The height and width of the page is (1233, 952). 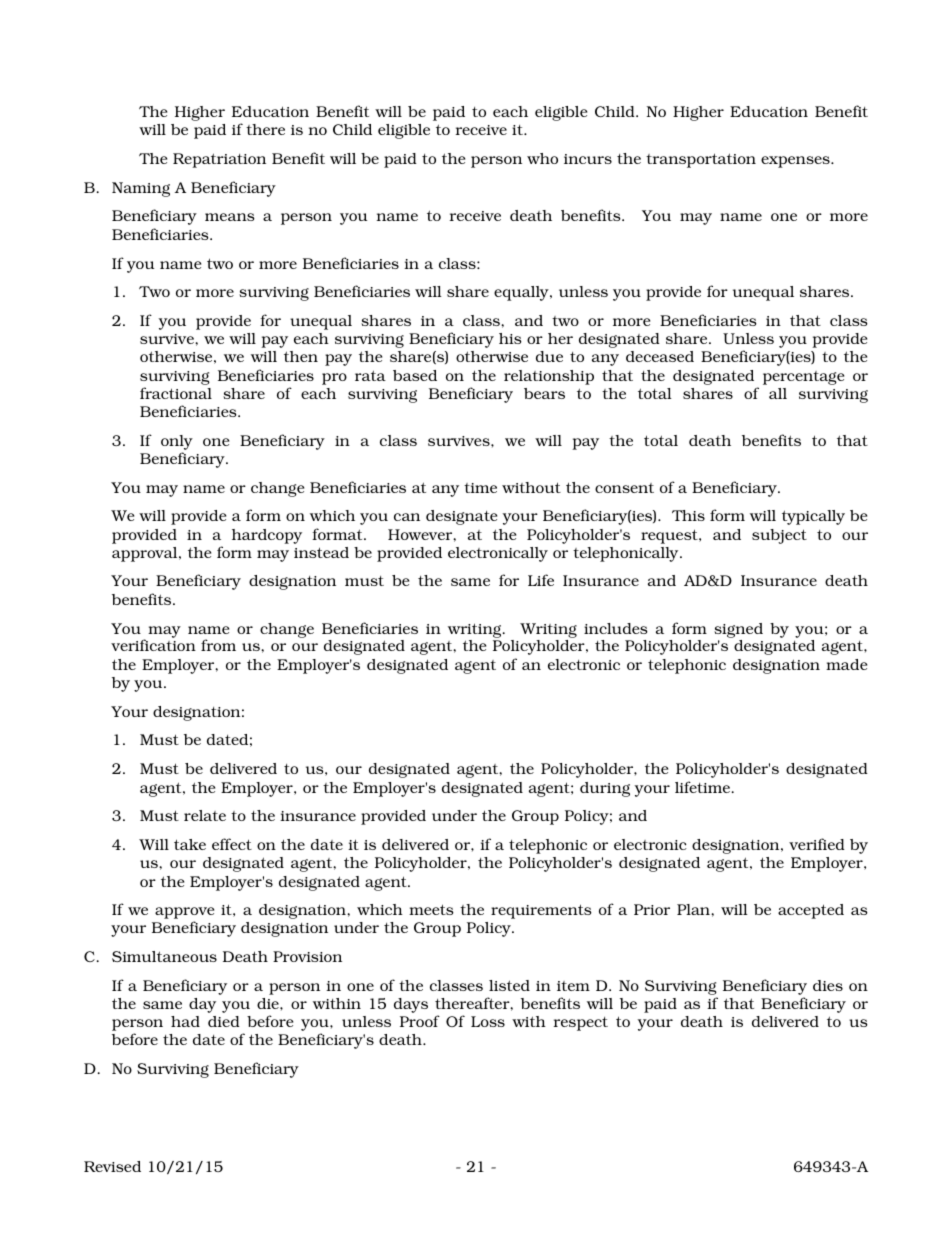 I want to click on expenses, so click(x=796, y=162).
